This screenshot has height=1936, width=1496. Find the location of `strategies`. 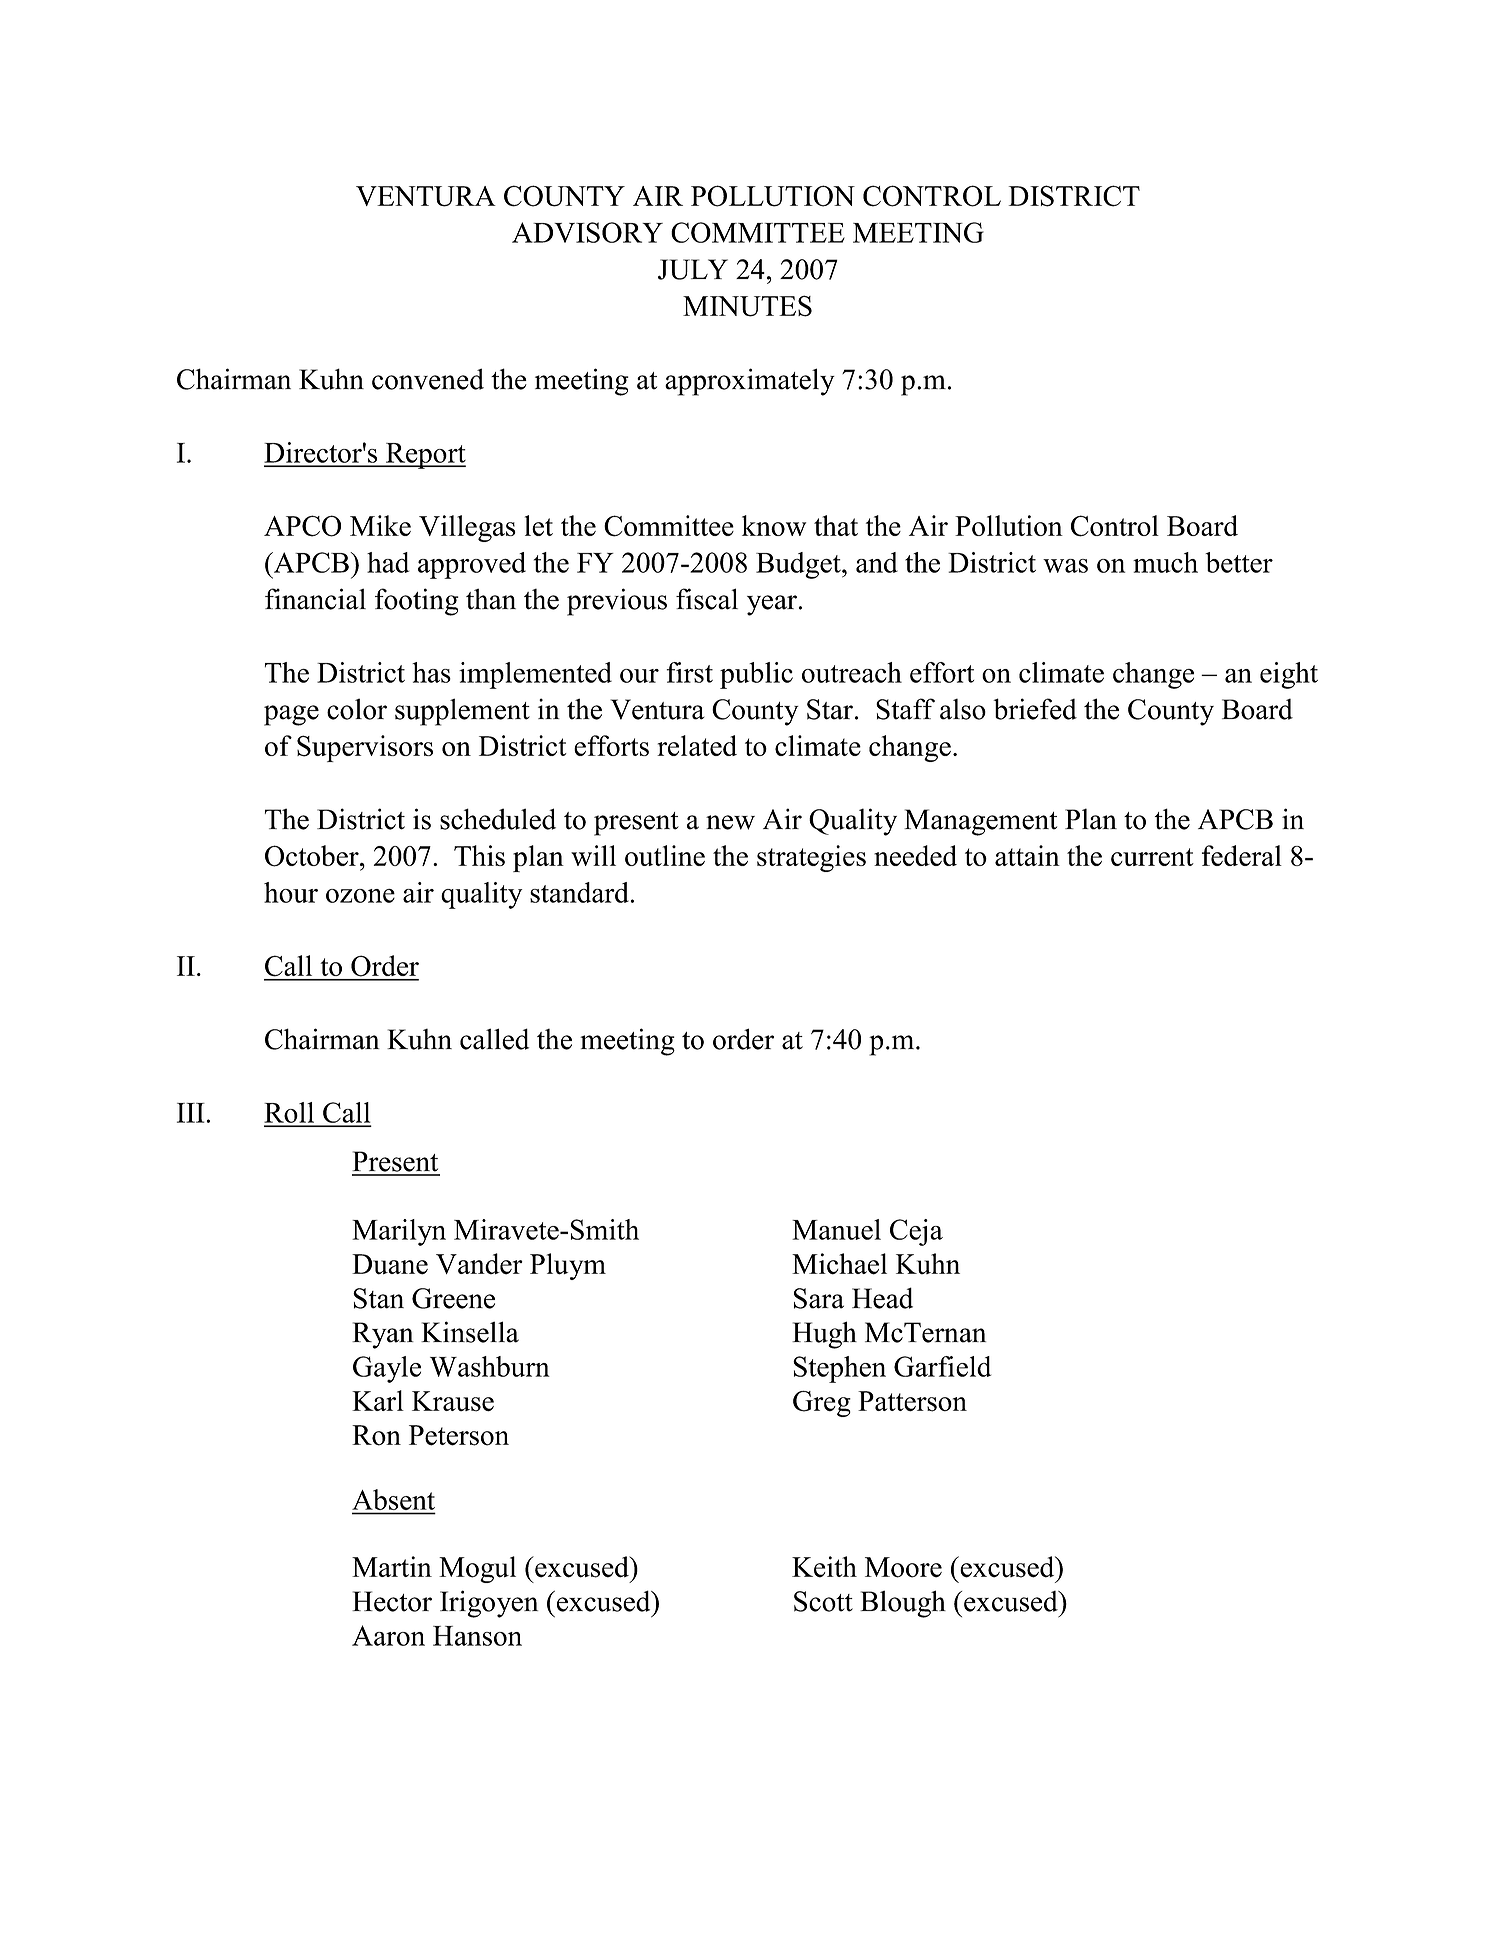

strategies is located at coordinates (811, 858).
